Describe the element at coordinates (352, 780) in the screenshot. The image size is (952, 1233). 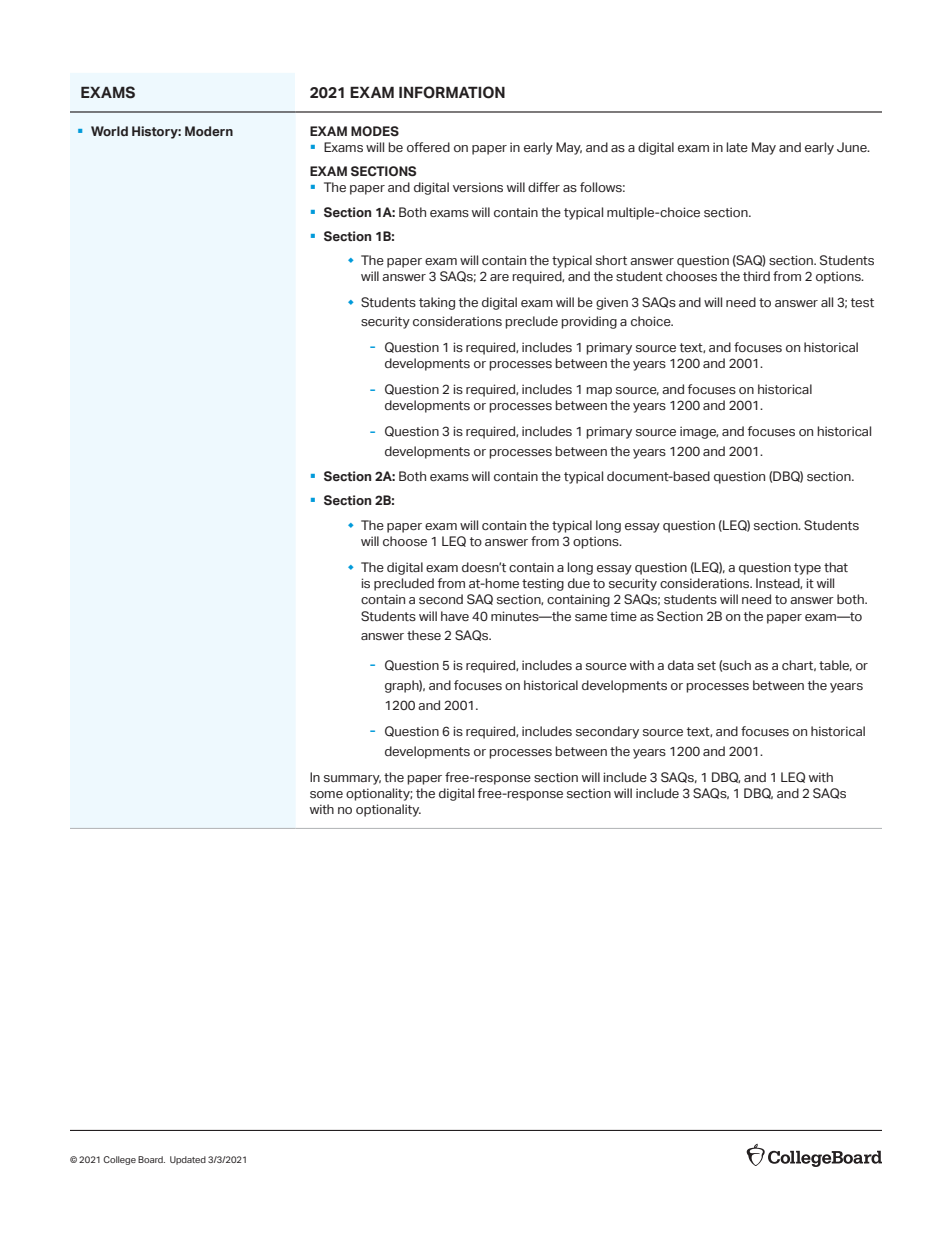
I see `summary` at that location.
